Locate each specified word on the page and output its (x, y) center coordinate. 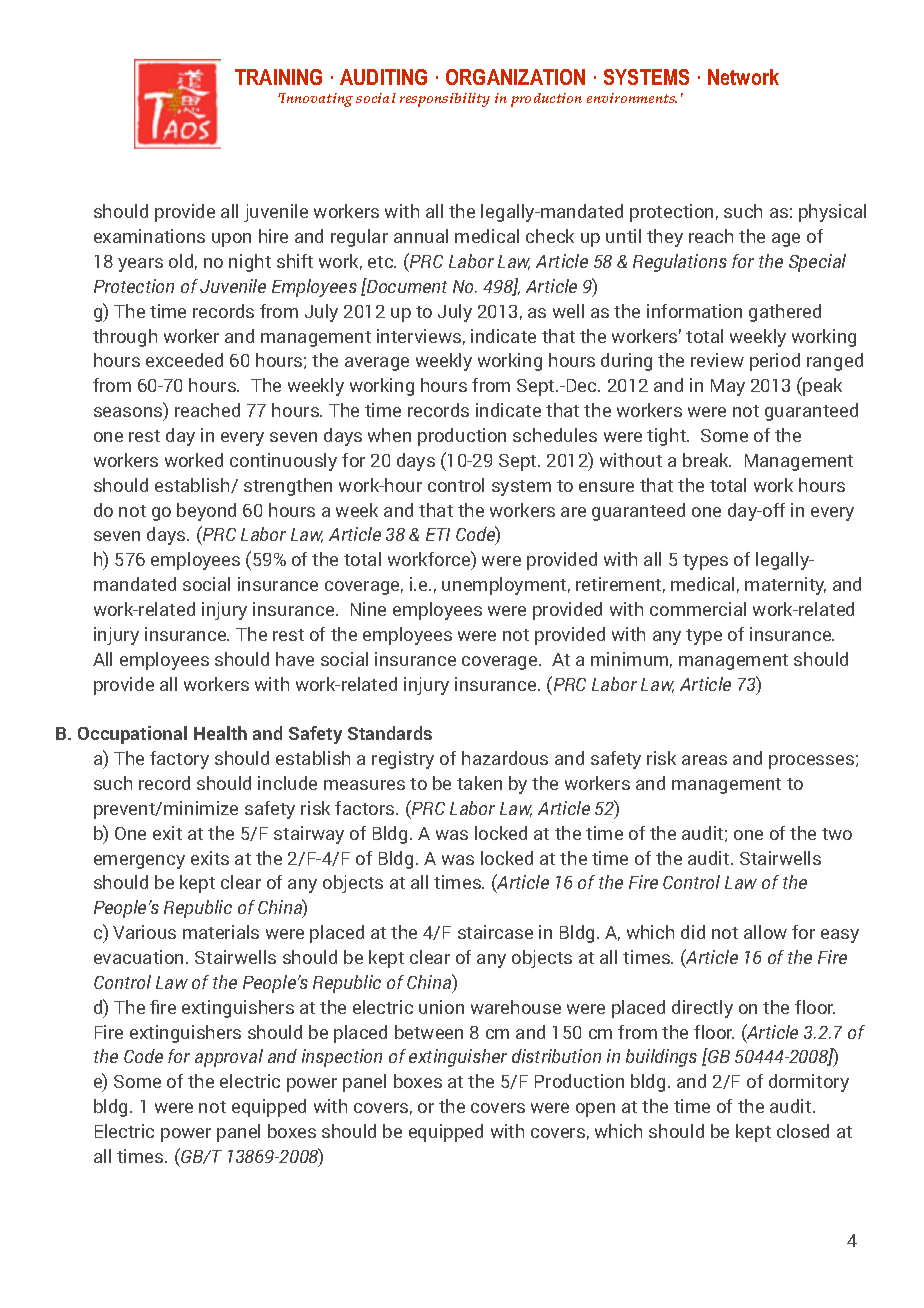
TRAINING (278, 77)
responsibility (445, 100)
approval (229, 1058)
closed (803, 1131)
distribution (556, 1056)
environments (632, 98)
